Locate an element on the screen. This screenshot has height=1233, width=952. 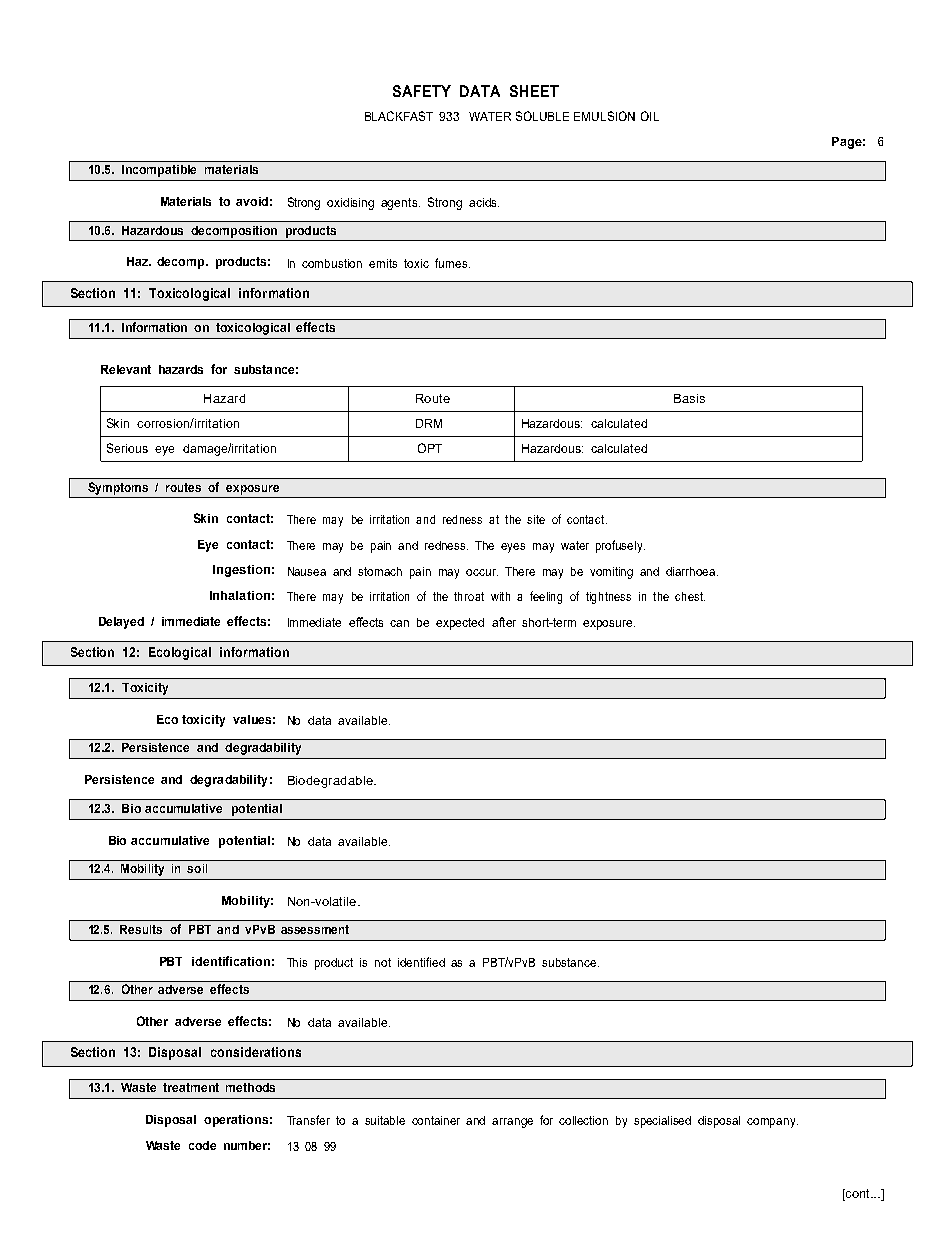
avoid is located at coordinates (252, 201).
